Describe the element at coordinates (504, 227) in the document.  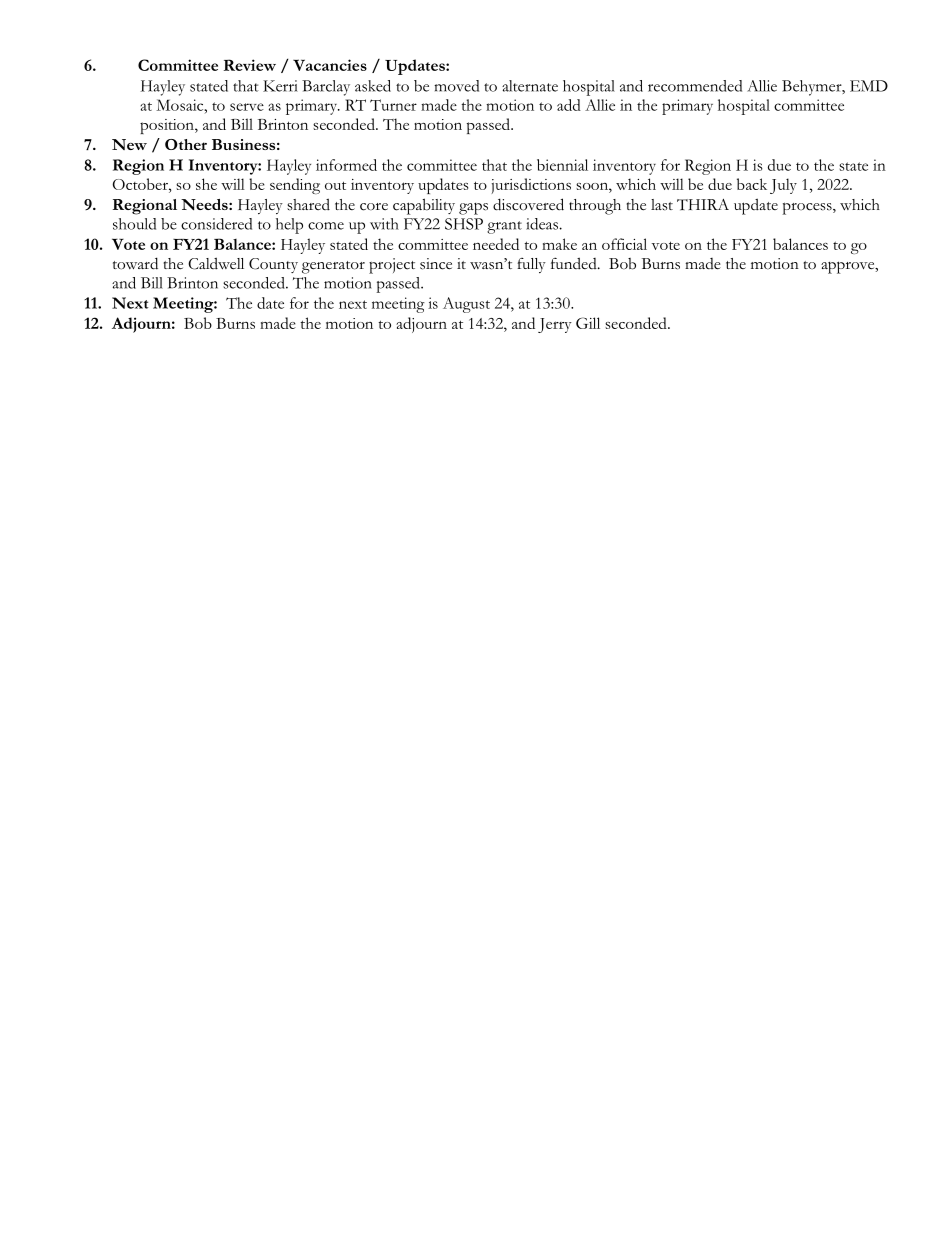
I see `grant` at that location.
